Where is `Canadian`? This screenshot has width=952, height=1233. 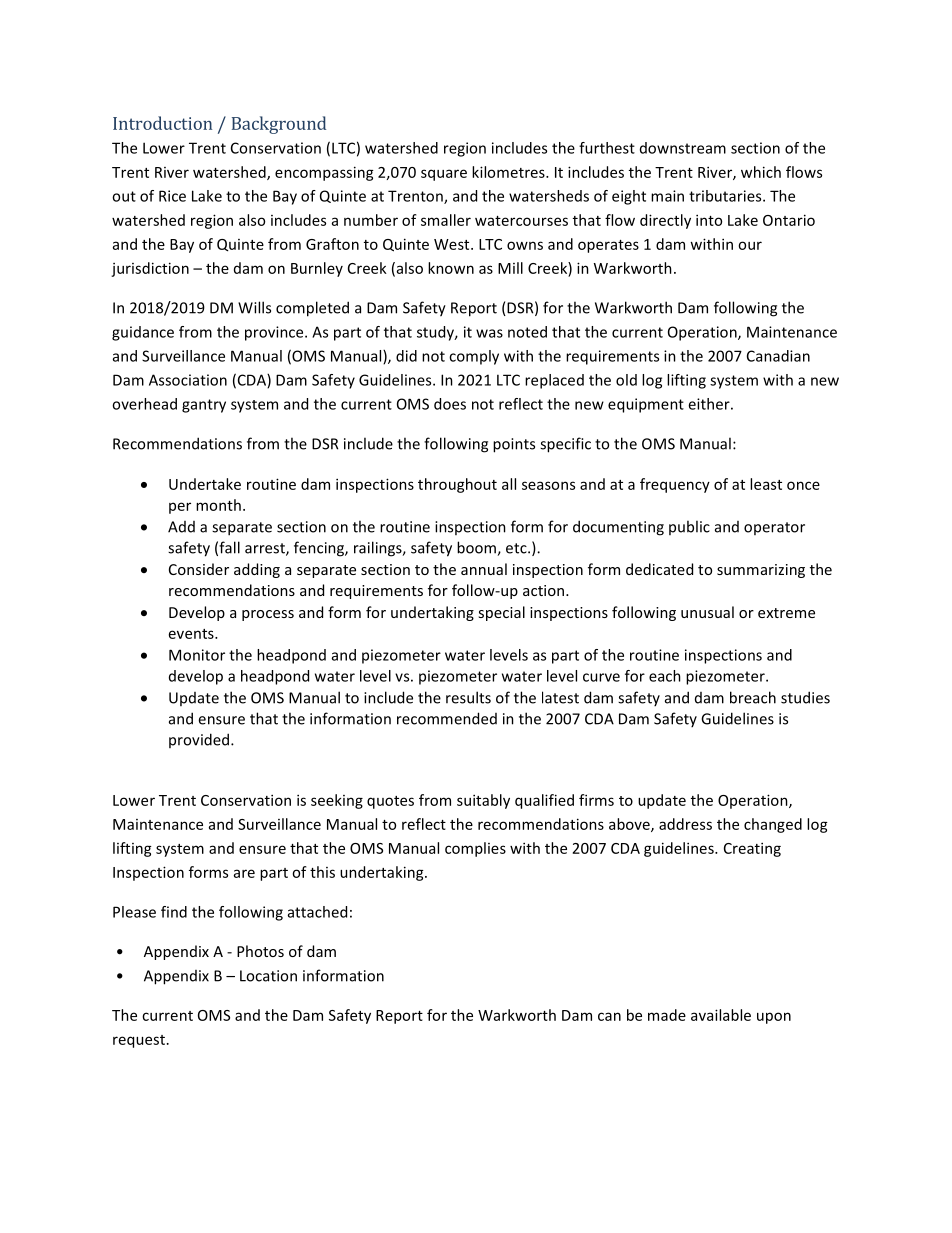
Canadian is located at coordinates (778, 356).
